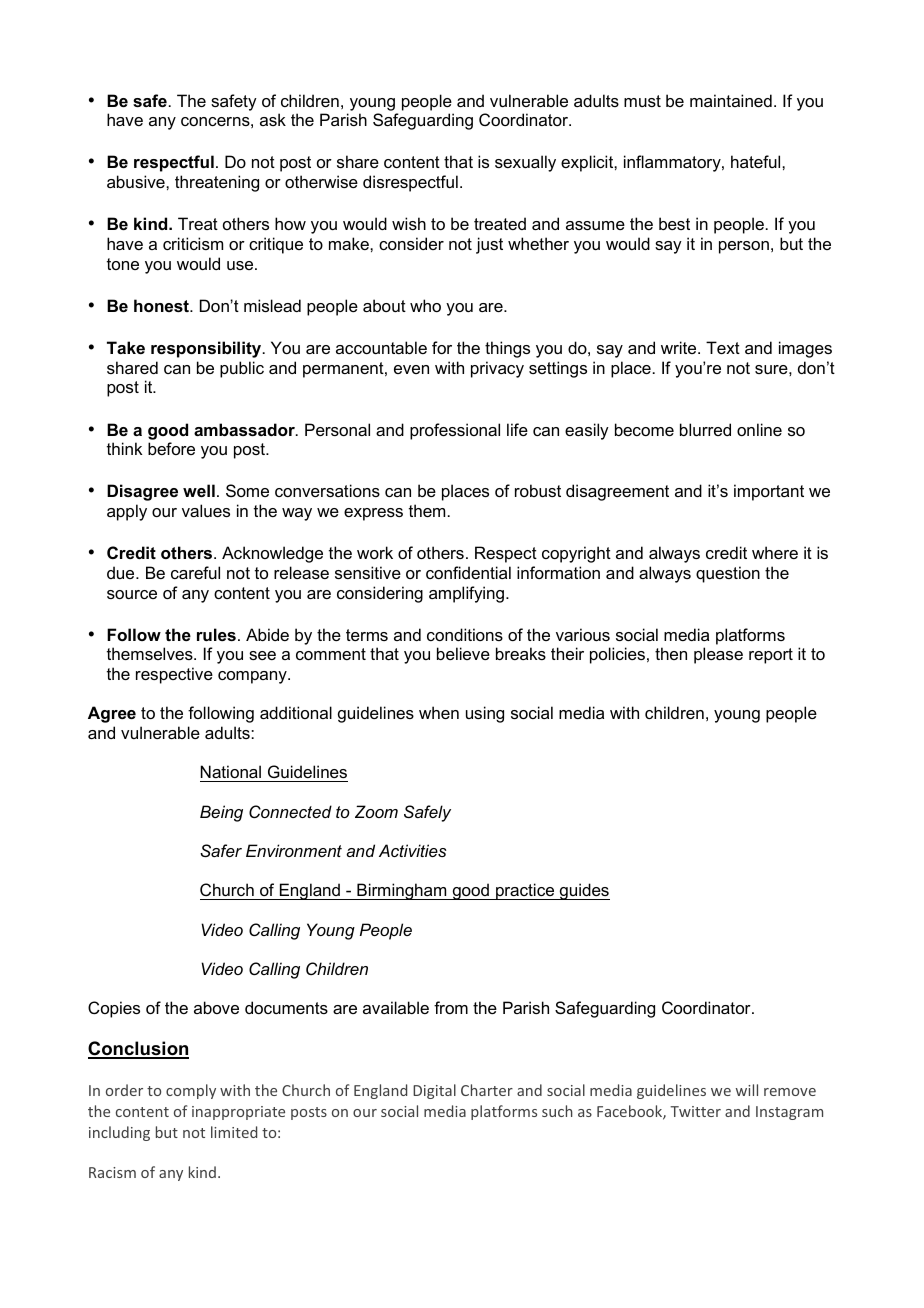 This image has width=924, height=1308. I want to click on threatening, so click(217, 183).
